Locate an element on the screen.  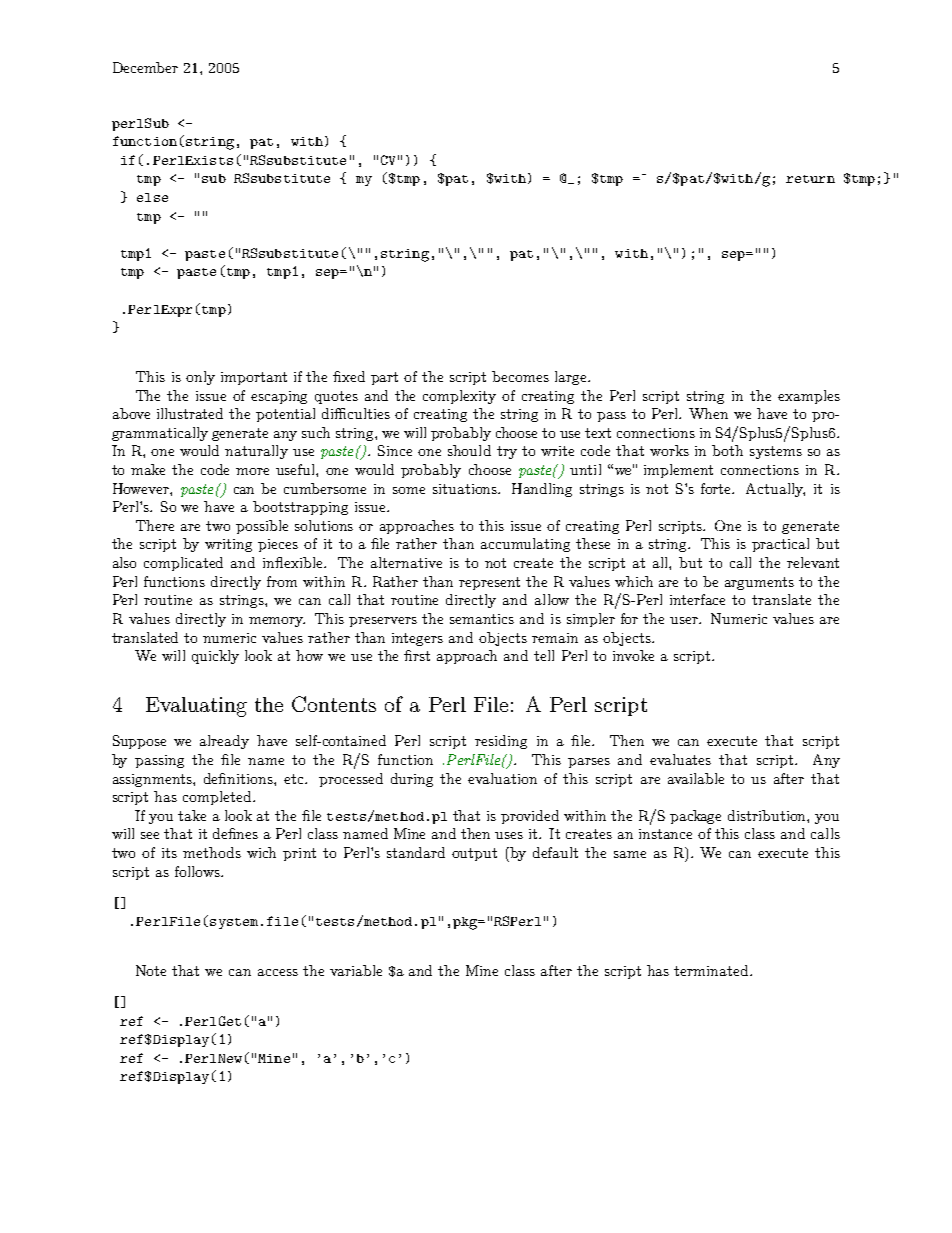
first is located at coordinates (417, 655).
